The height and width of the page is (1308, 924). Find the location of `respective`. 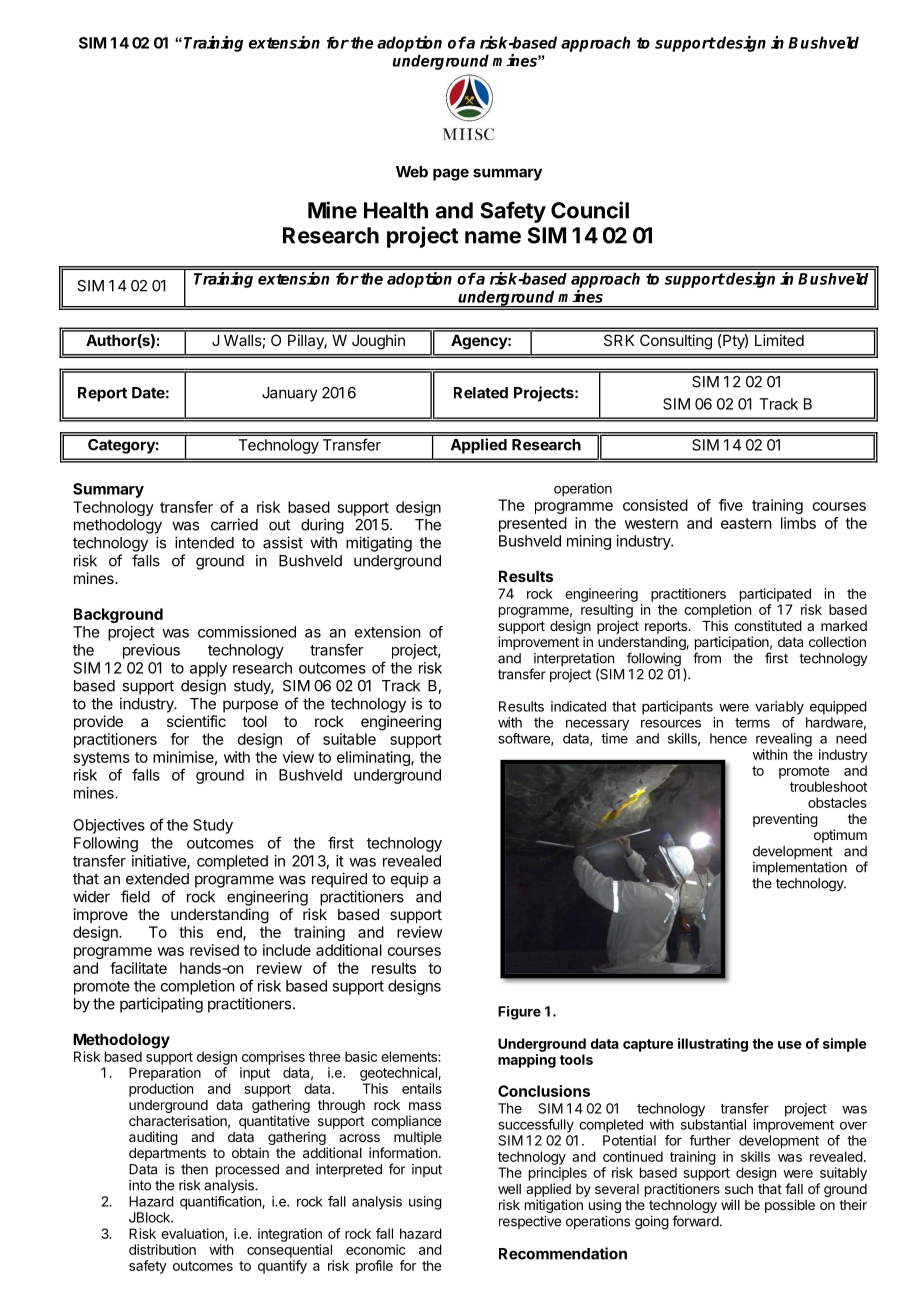

respective is located at coordinates (530, 1222).
